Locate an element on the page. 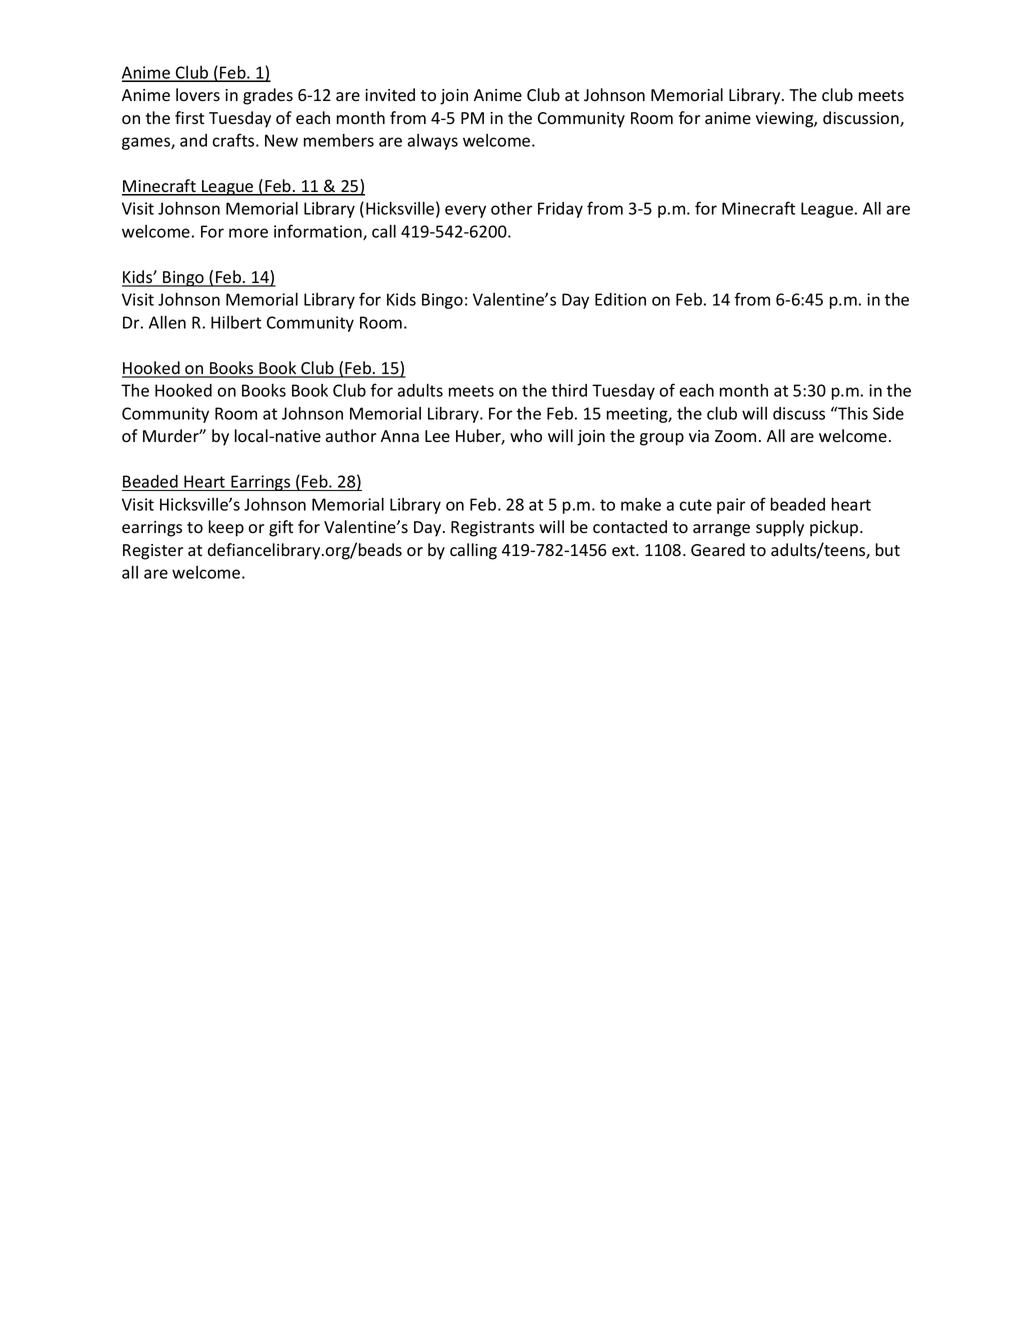  always is located at coordinates (433, 142).
